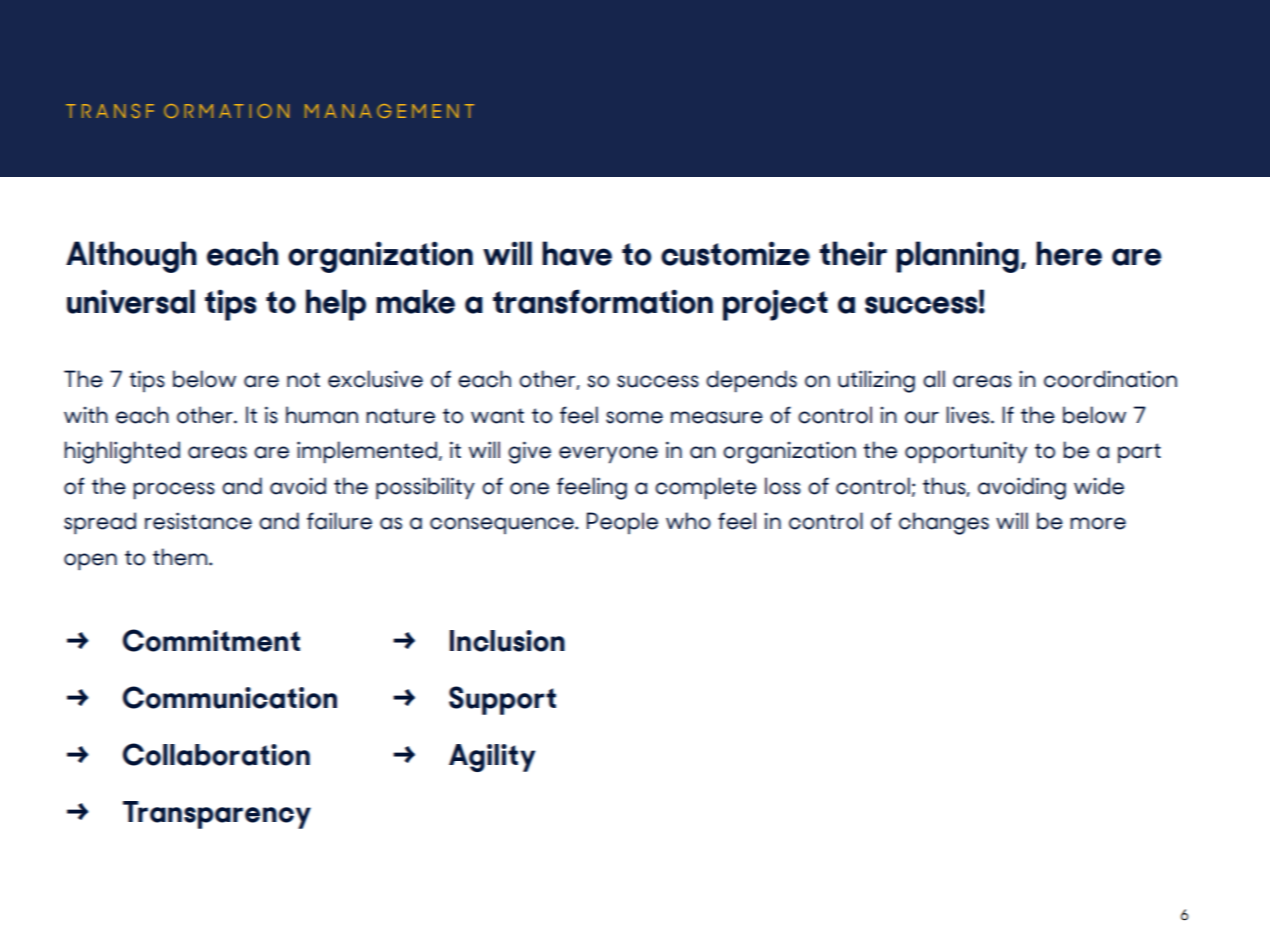 The image size is (1270, 952). Describe the element at coordinates (957, 257) in the document. I see `planning` at that location.
